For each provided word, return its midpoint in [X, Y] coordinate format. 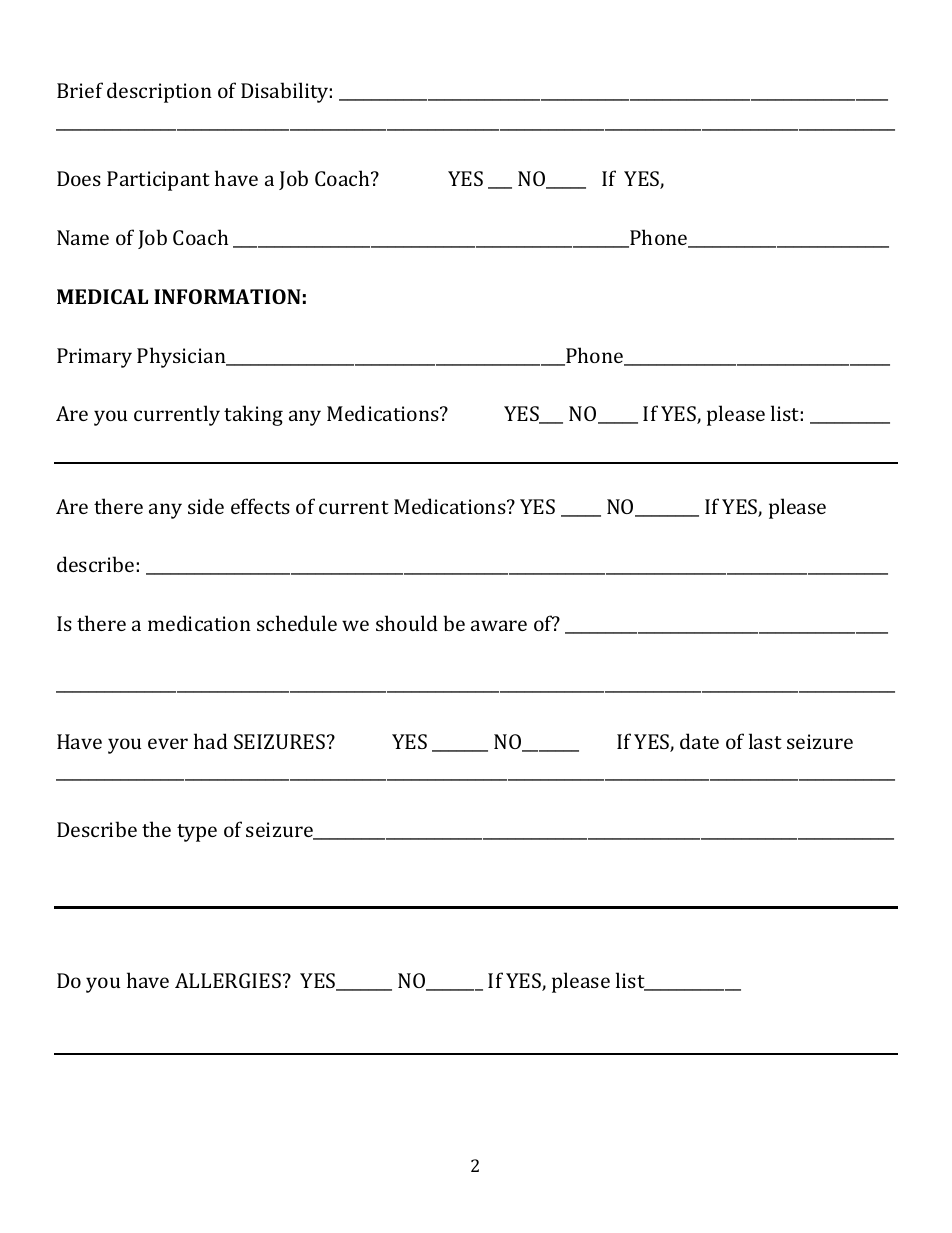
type [197, 833]
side [206, 506]
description [159, 92]
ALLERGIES [228, 980]
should [407, 623]
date [699, 741]
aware [499, 625]
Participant [158, 181]
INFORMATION [227, 296]
